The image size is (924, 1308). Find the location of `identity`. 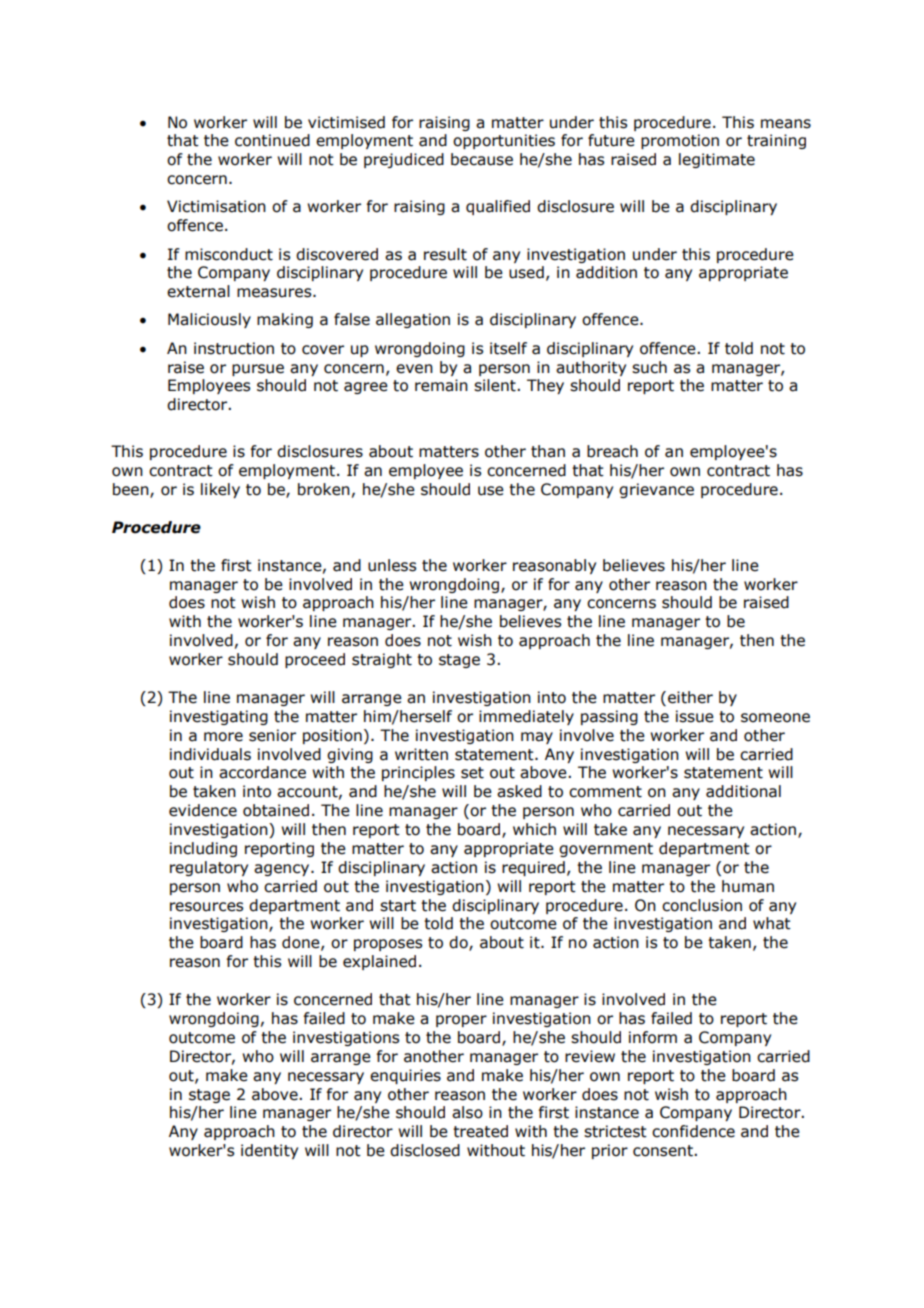

identity is located at coordinates (269, 1151).
